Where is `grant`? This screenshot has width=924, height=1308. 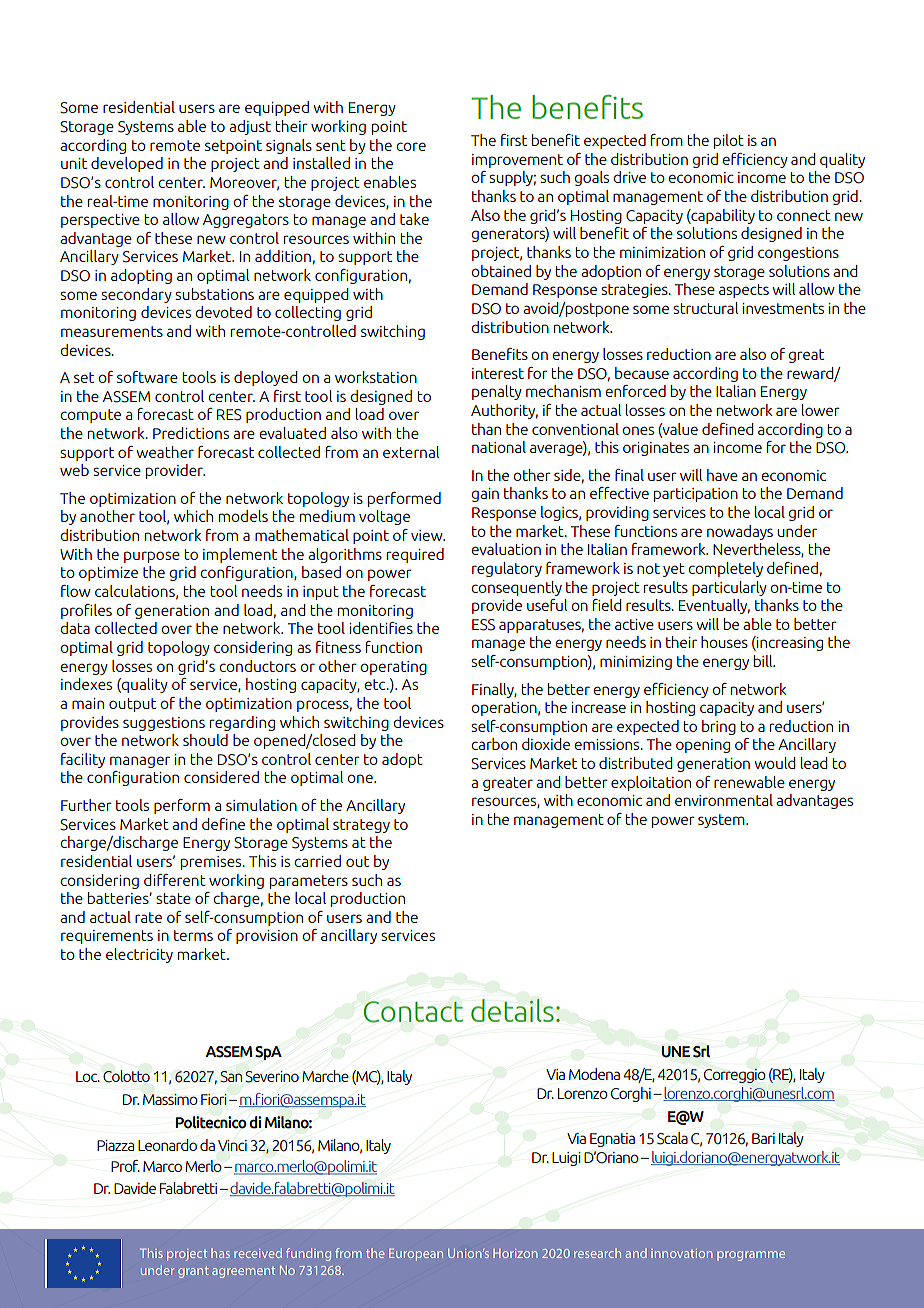
grant is located at coordinates (193, 1272).
